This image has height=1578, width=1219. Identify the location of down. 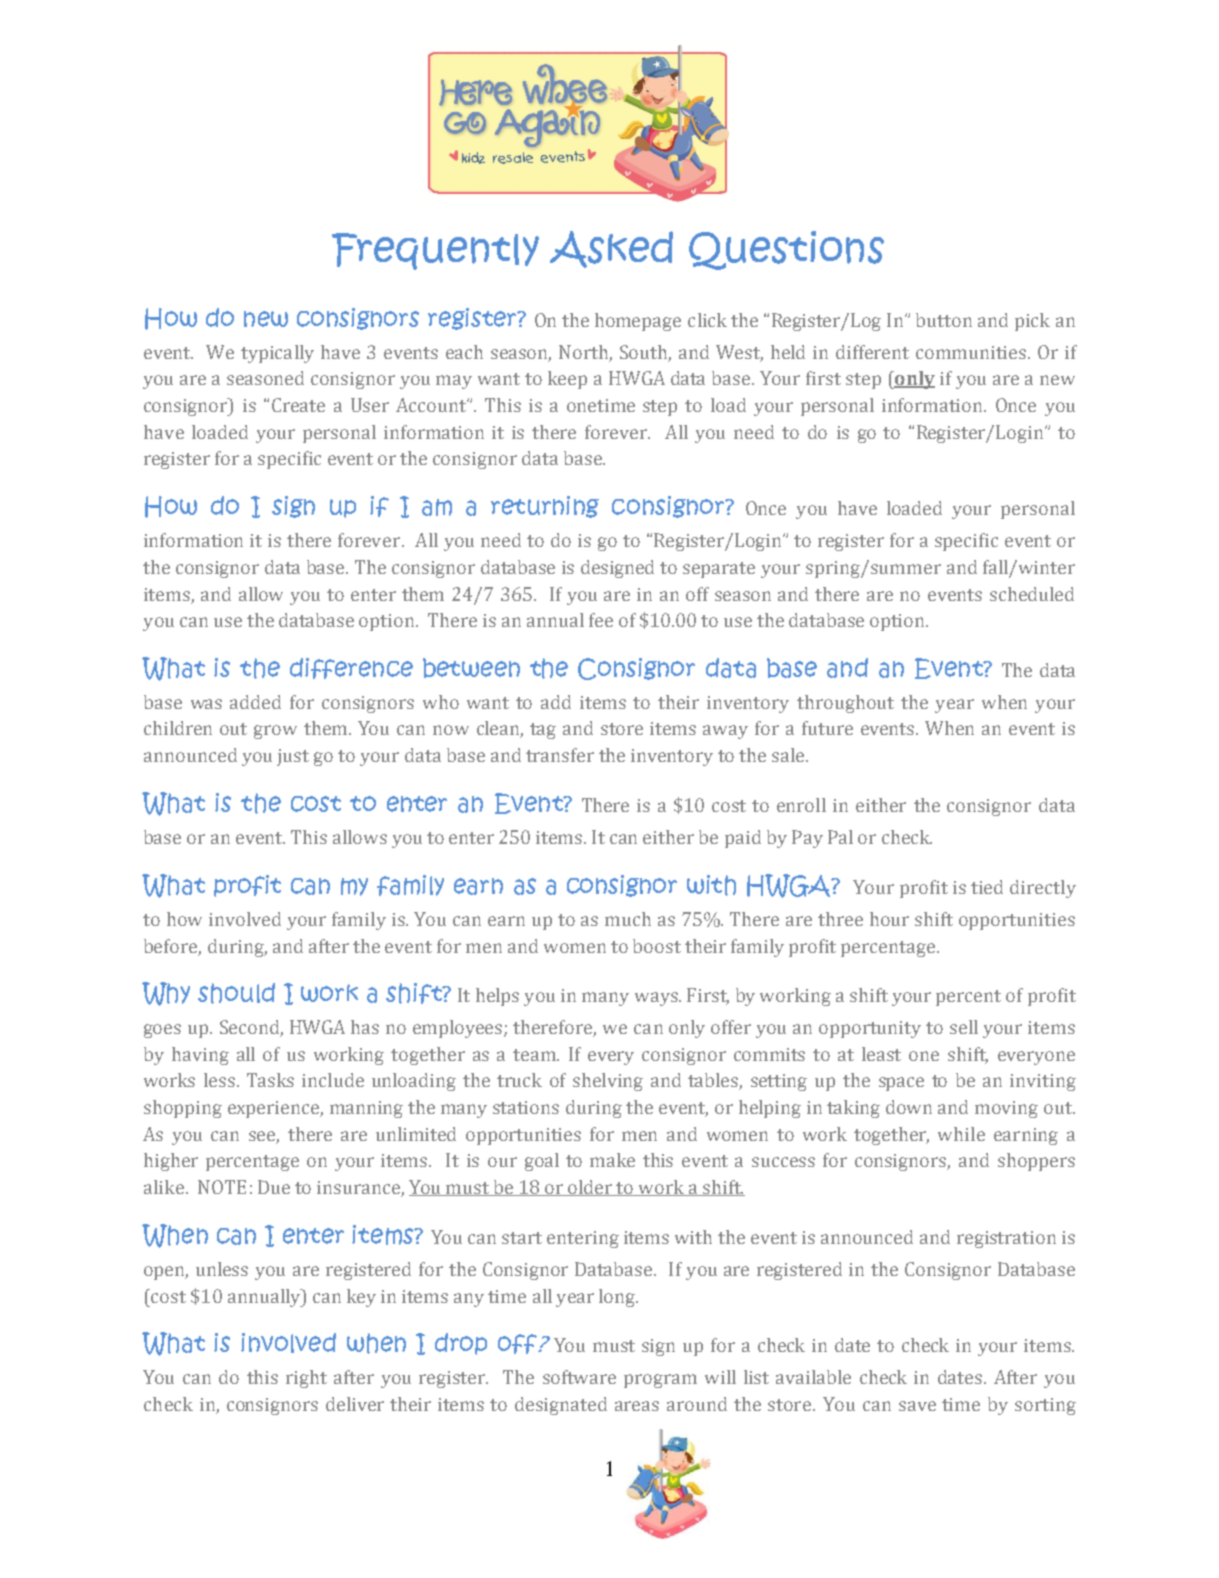
(909, 1107).
